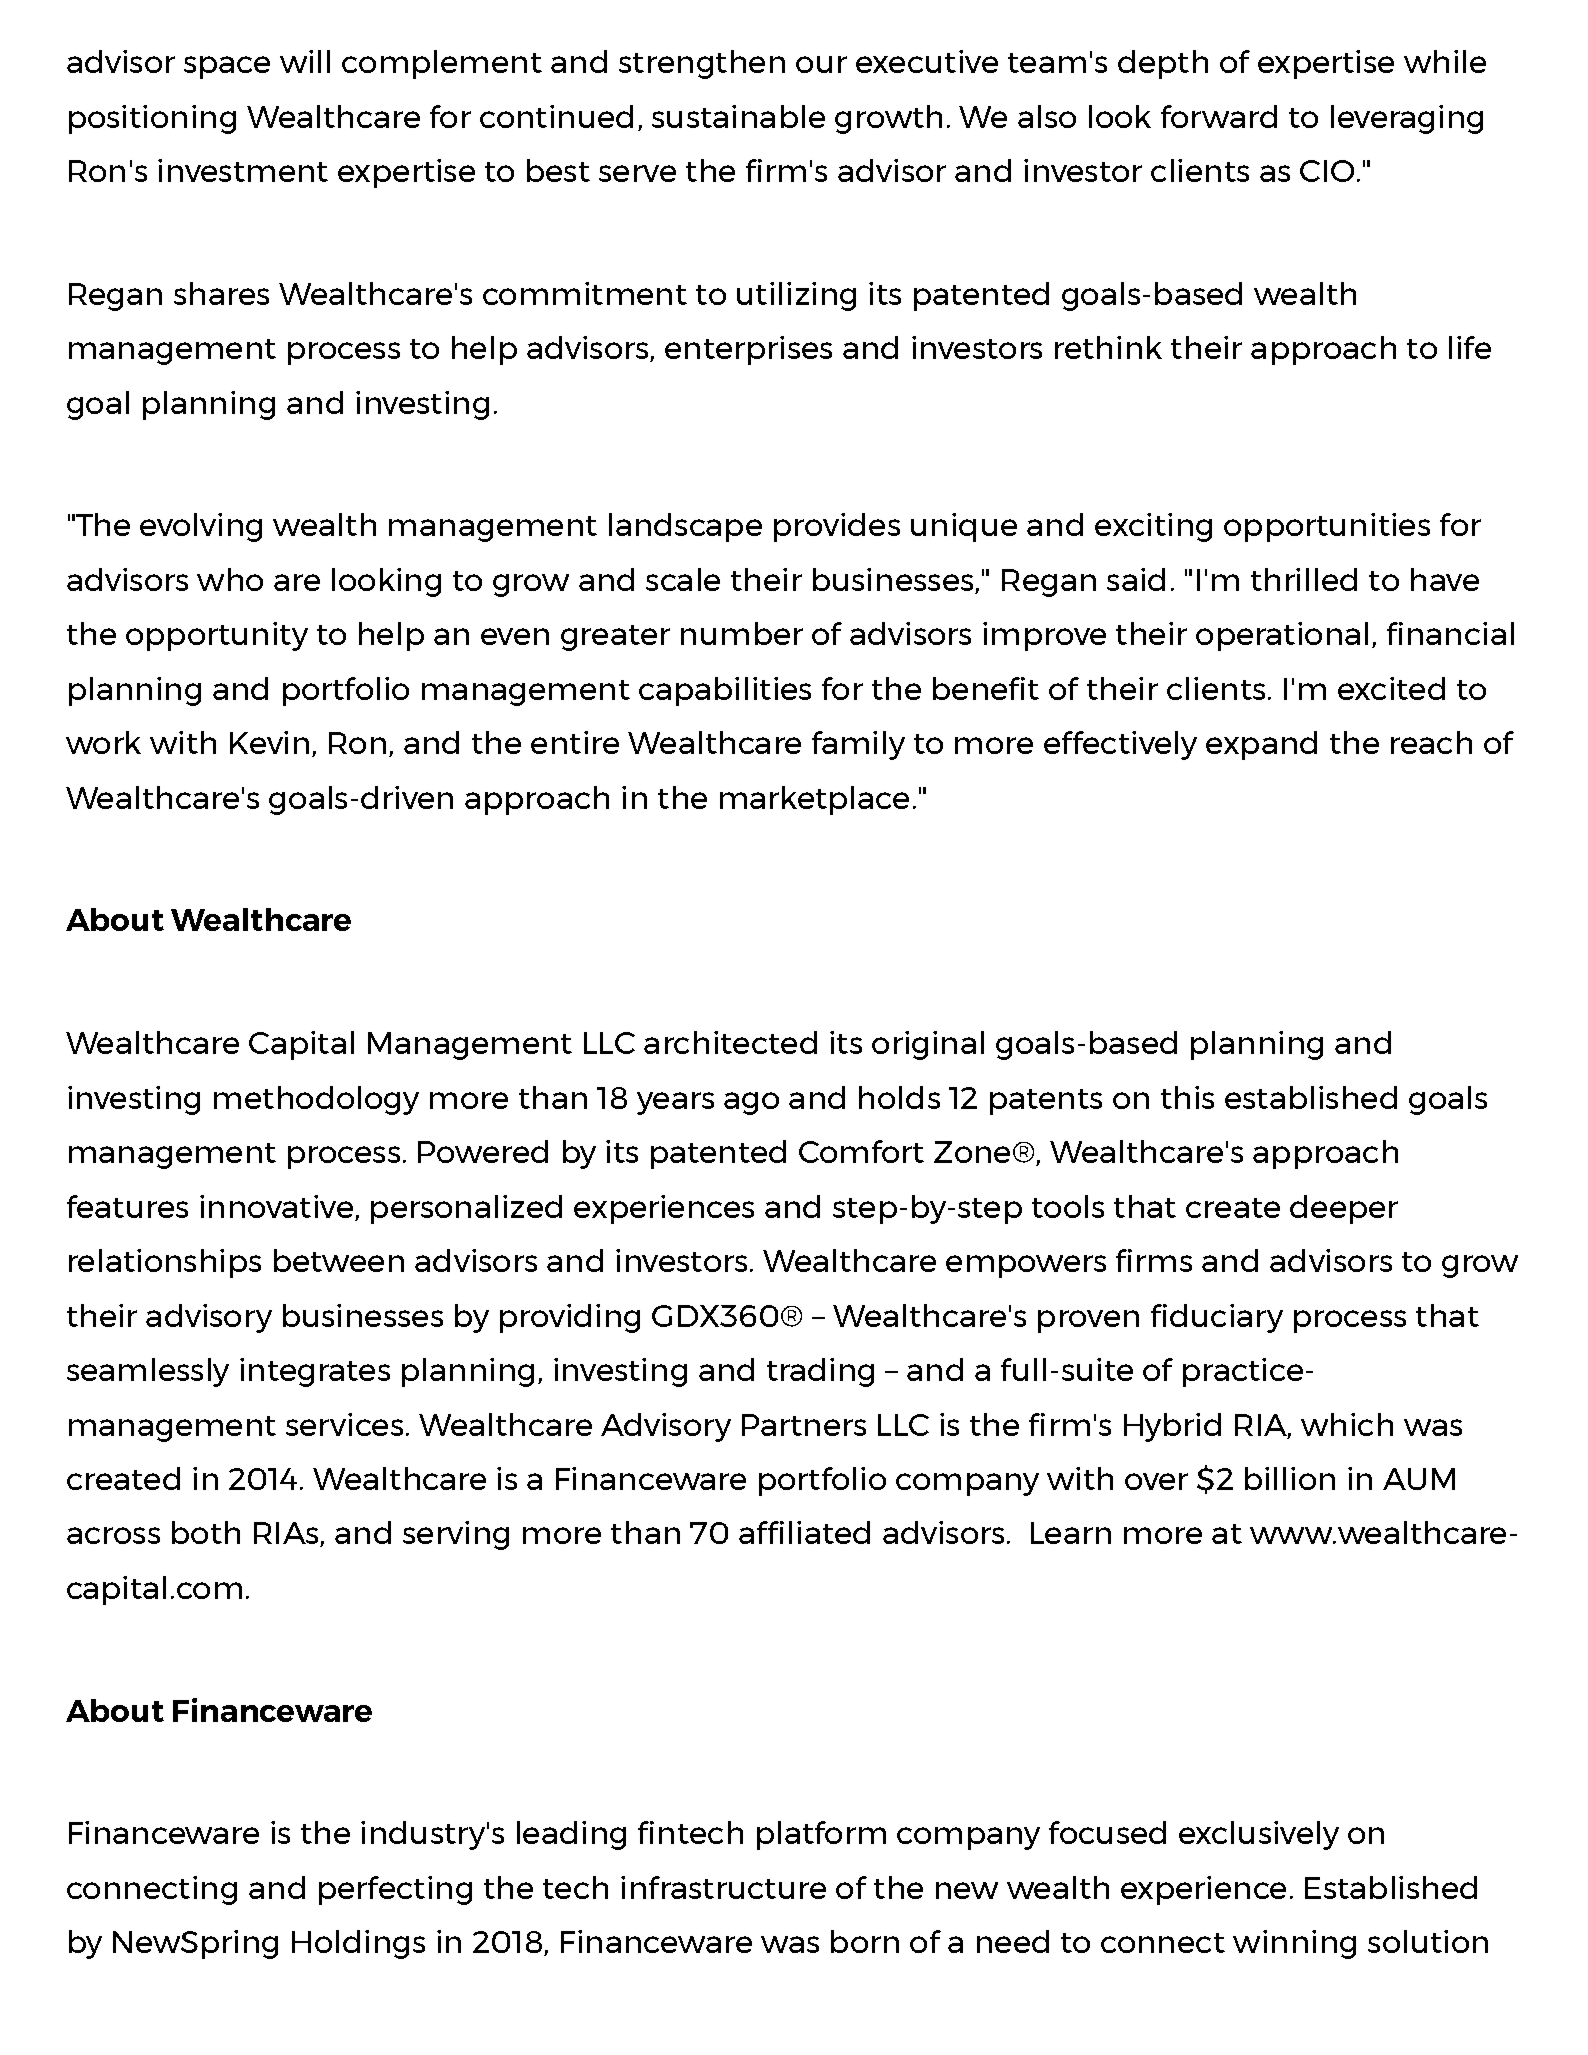 The image size is (1588, 2055). What do you see at coordinates (269, 742) in the document?
I see `Kevin` at bounding box center [269, 742].
